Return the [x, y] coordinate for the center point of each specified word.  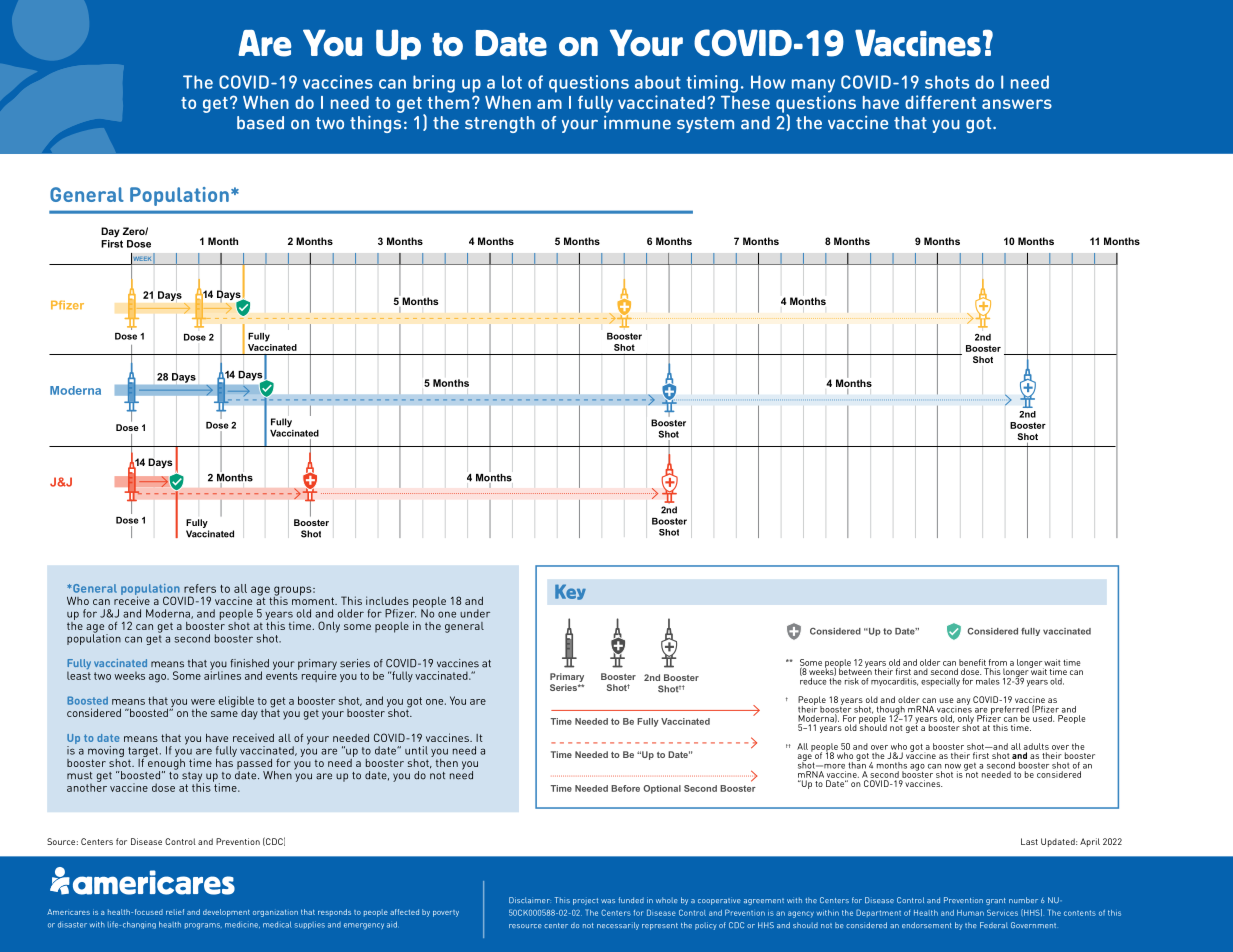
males [988, 681]
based [260, 123]
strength [500, 124]
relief [175, 912]
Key [570, 592]
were [203, 702]
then [447, 763]
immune [637, 122]
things [375, 124]
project [585, 901]
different [940, 102]
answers [1017, 104]
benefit [972, 662]
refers [200, 588]
